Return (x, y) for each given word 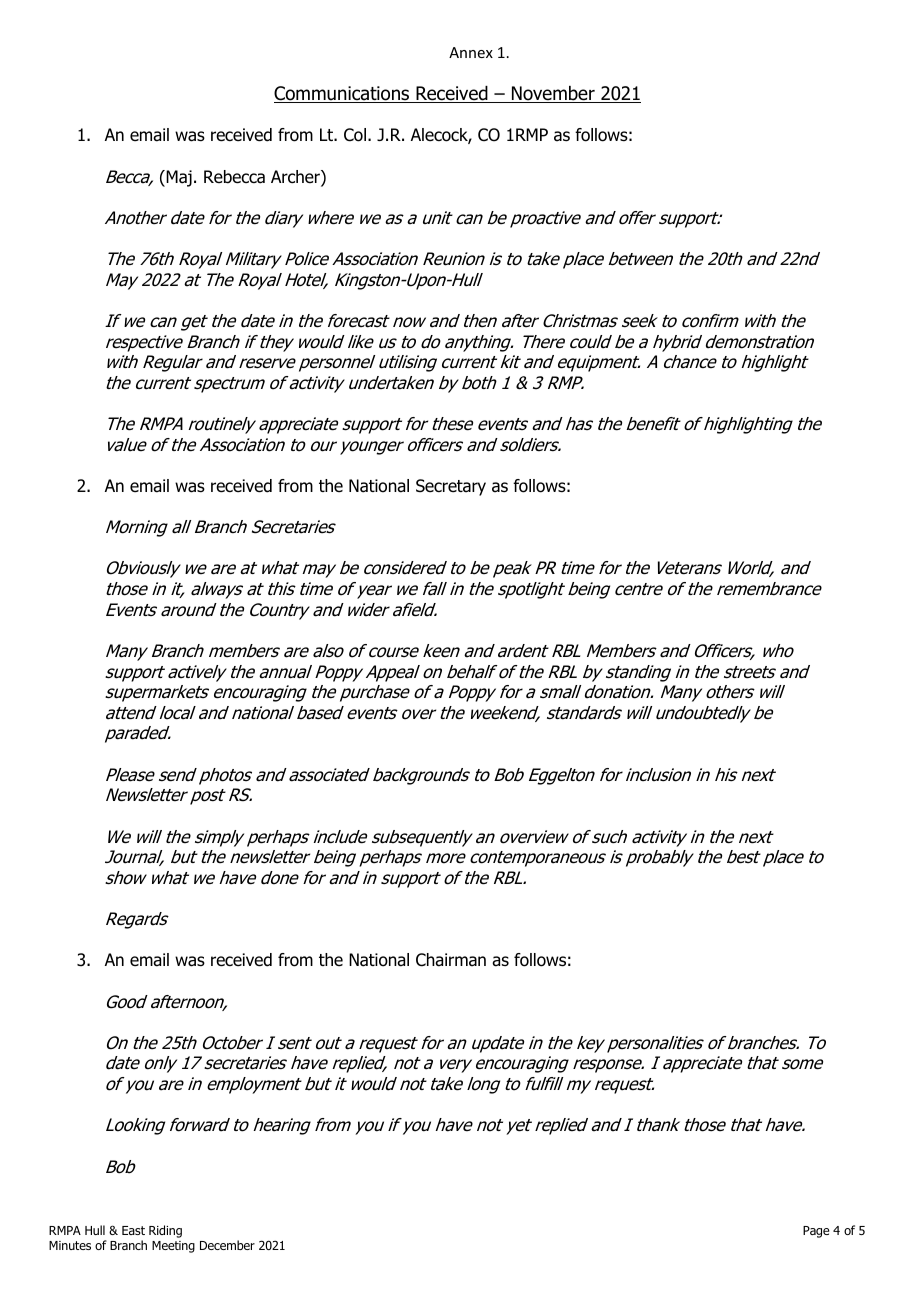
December (227, 1245)
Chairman (451, 960)
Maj (178, 178)
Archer (296, 178)
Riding (165, 1231)
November (553, 94)
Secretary (451, 487)
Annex (471, 52)
